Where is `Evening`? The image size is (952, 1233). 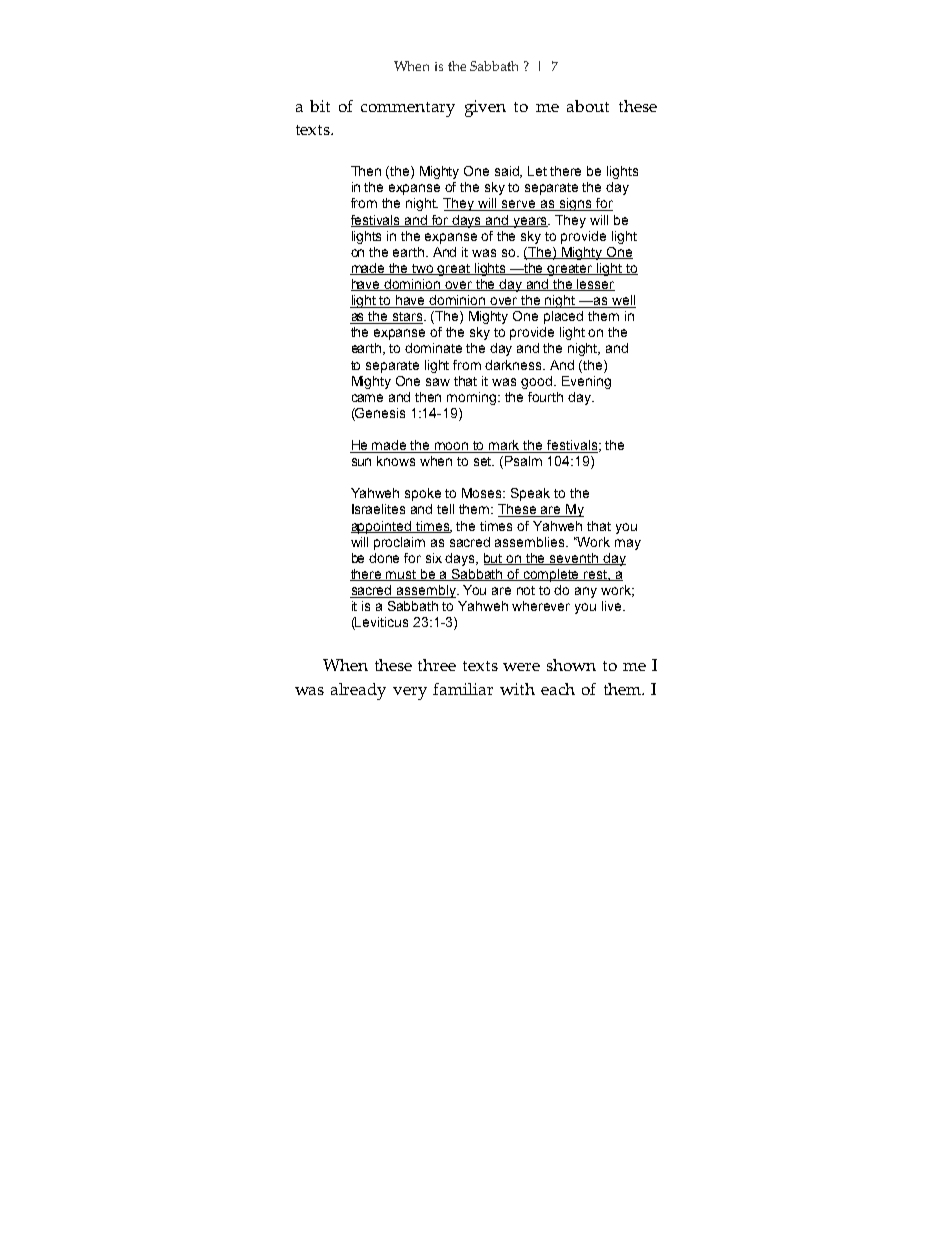
Evening is located at coordinates (586, 382).
